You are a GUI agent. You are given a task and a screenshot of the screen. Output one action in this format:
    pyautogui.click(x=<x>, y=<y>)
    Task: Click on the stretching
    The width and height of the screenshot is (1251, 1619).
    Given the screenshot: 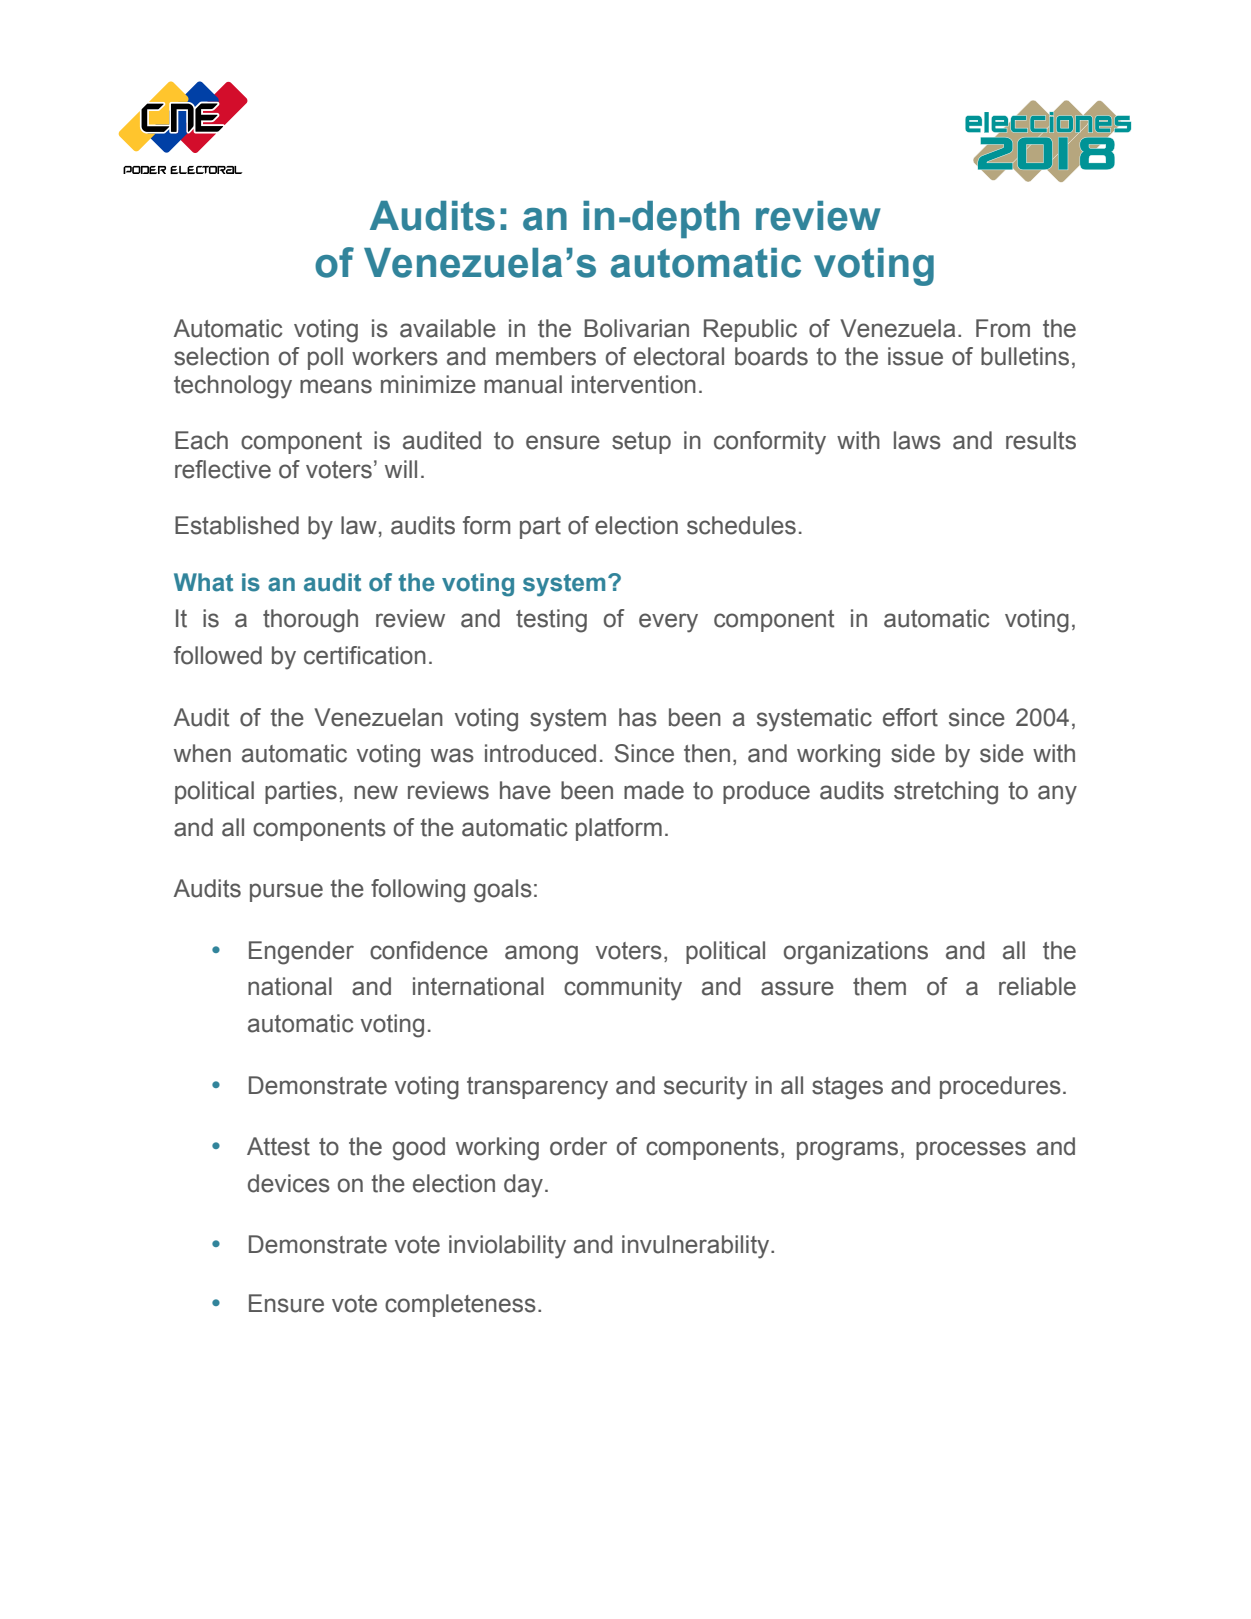 What is the action you would take?
    pyautogui.click(x=946, y=793)
